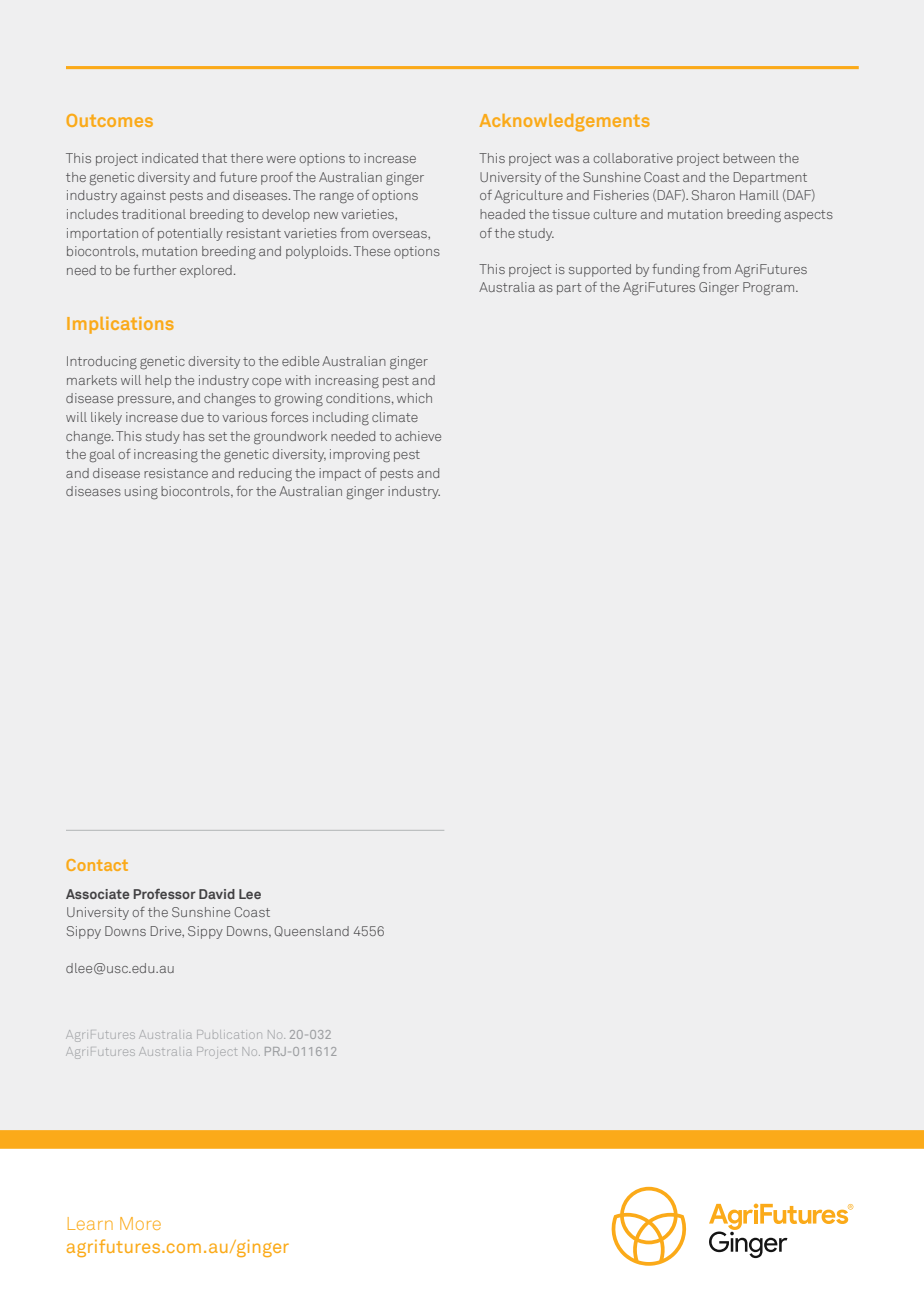  What do you see at coordinates (170, 158) in the image?
I see `indicated` at bounding box center [170, 158].
